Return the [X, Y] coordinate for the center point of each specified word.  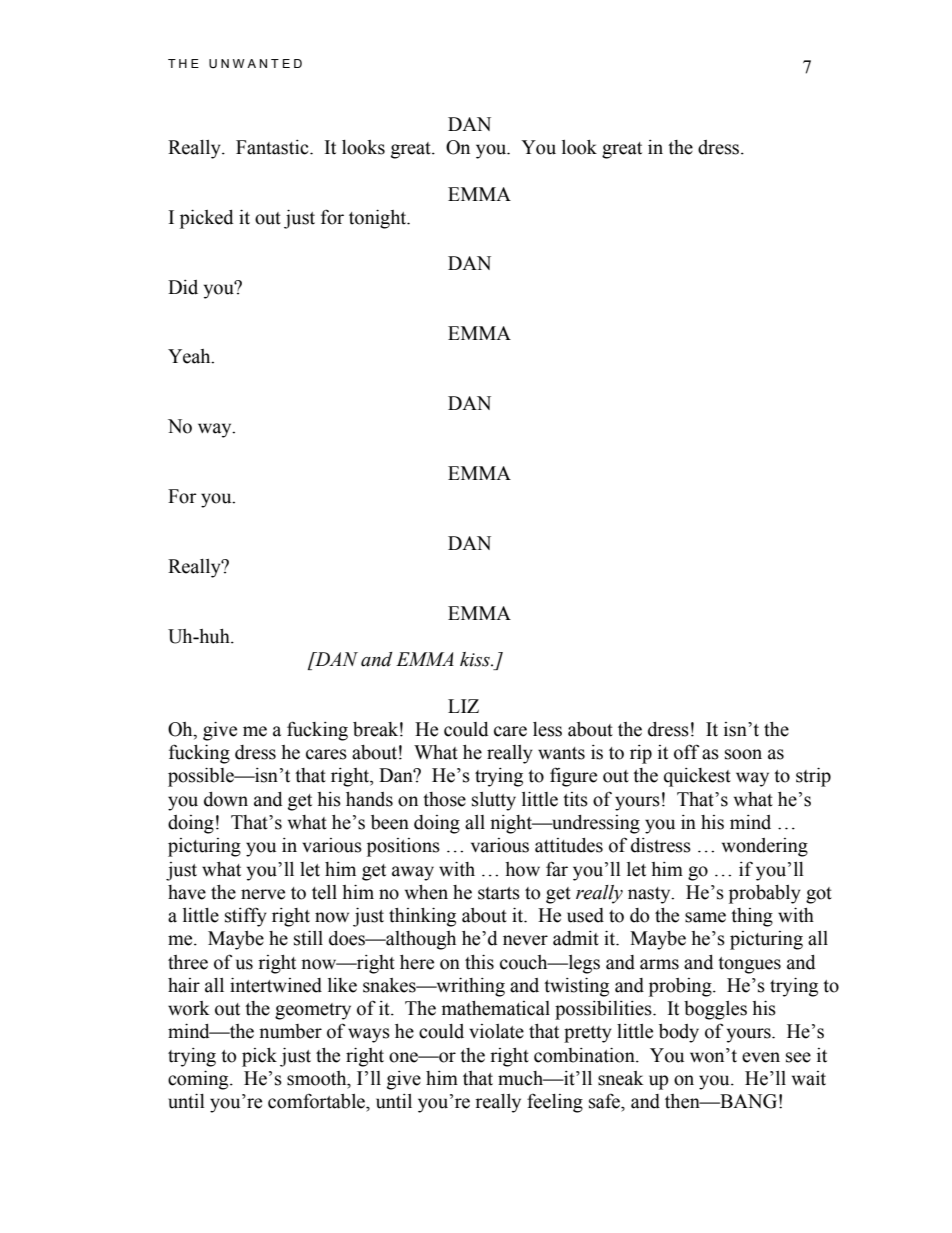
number [290, 1031]
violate [496, 1031]
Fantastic [273, 147]
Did [183, 287]
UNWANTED [255, 63]
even [761, 1057]
